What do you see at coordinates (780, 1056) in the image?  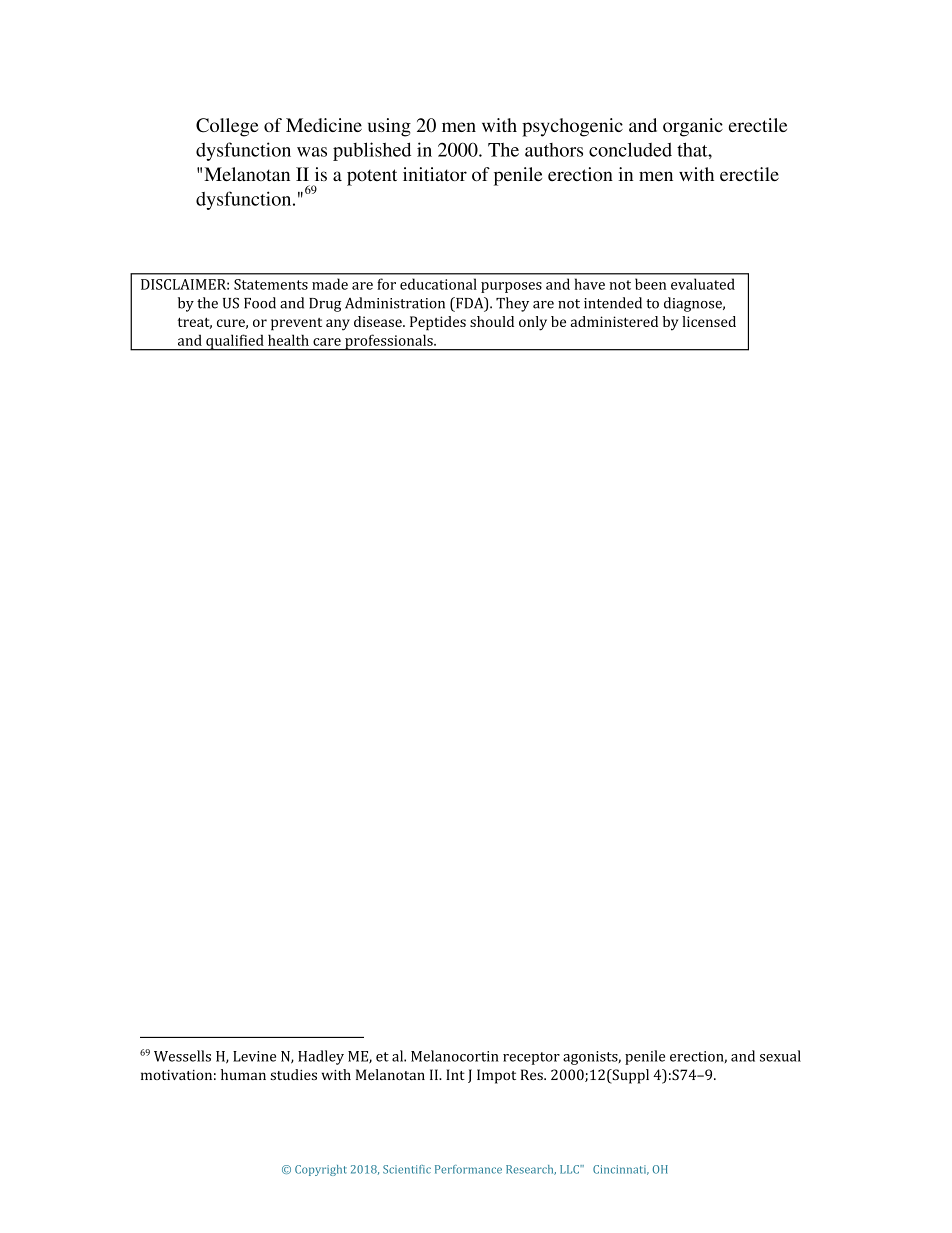 I see `sexual` at bounding box center [780, 1056].
